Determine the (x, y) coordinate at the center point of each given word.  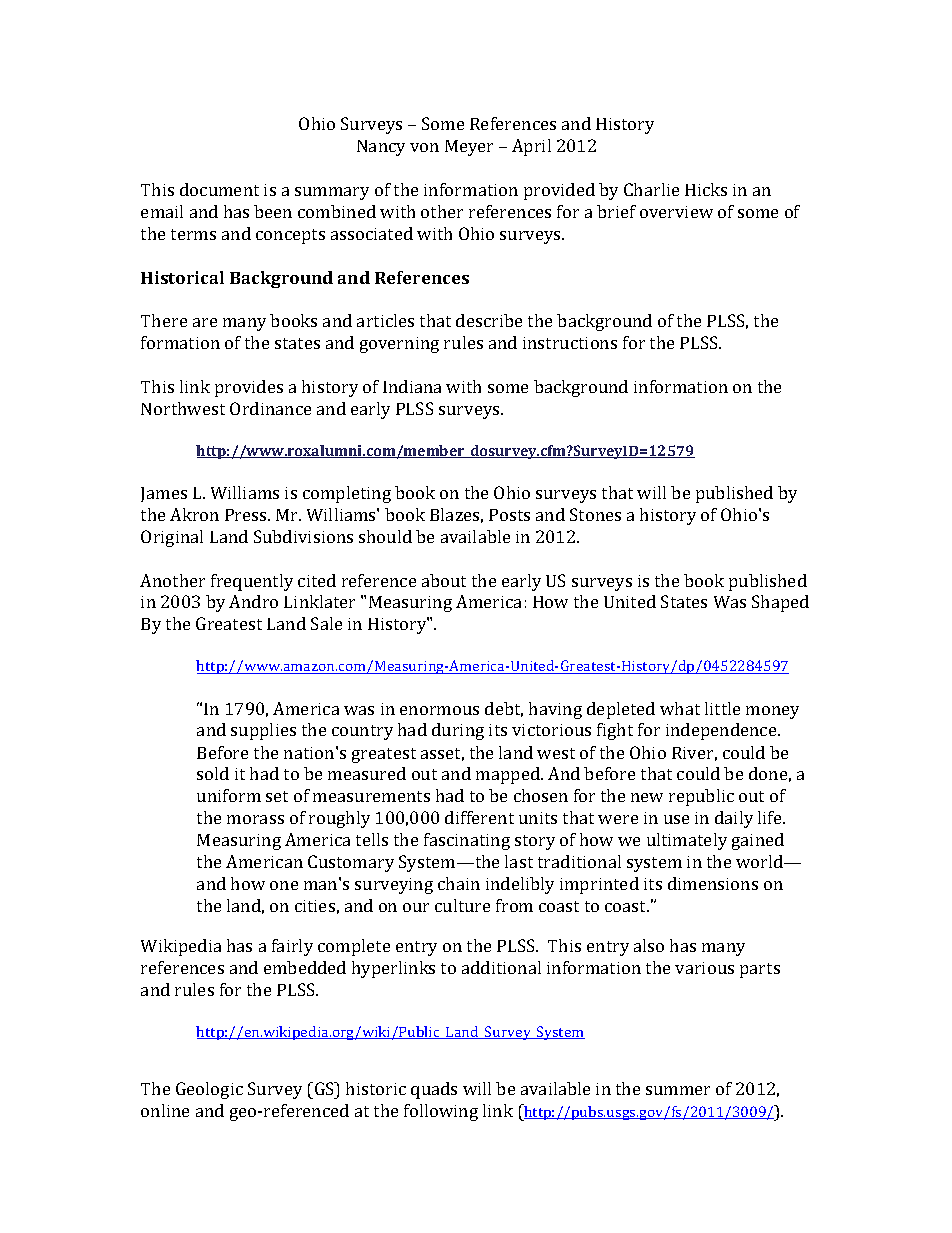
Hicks (706, 189)
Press (247, 515)
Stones (595, 514)
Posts (509, 515)
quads (434, 1090)
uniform (229, 795)
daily (734, 819)
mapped (509, 775)
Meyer (469, 148)
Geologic (209, 1090)
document (219, 189)
